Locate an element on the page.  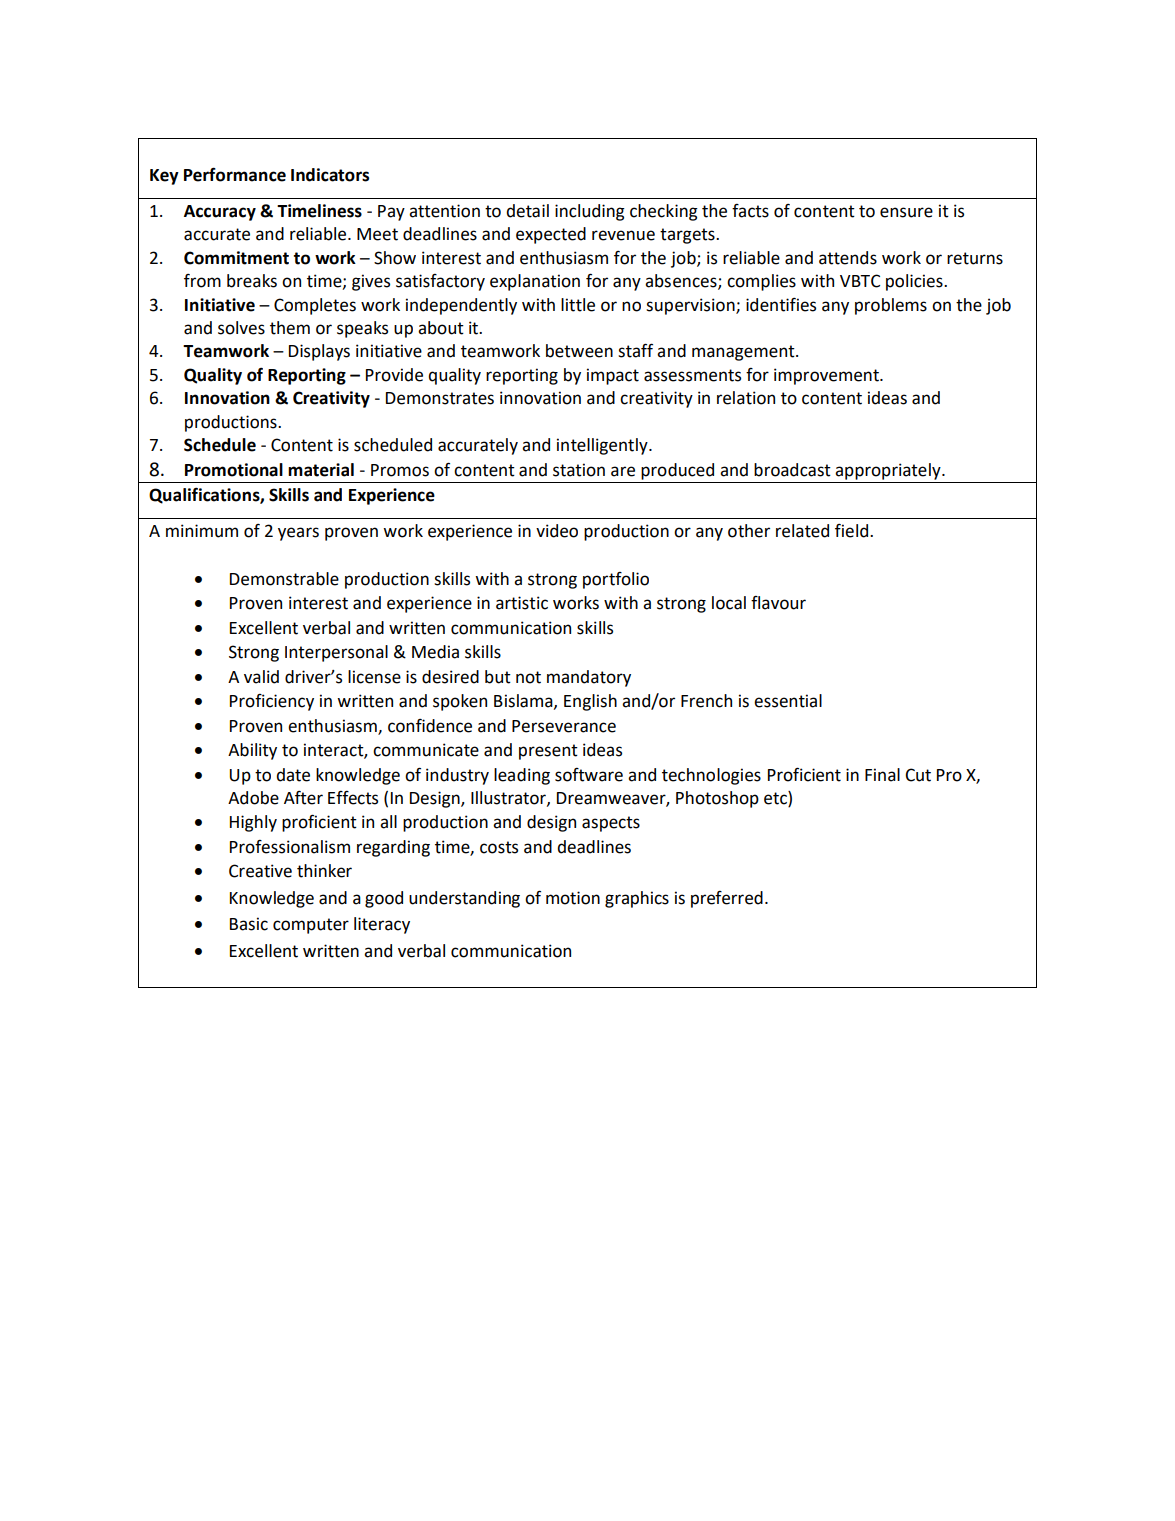
years is located at coordinates (298, 534).
